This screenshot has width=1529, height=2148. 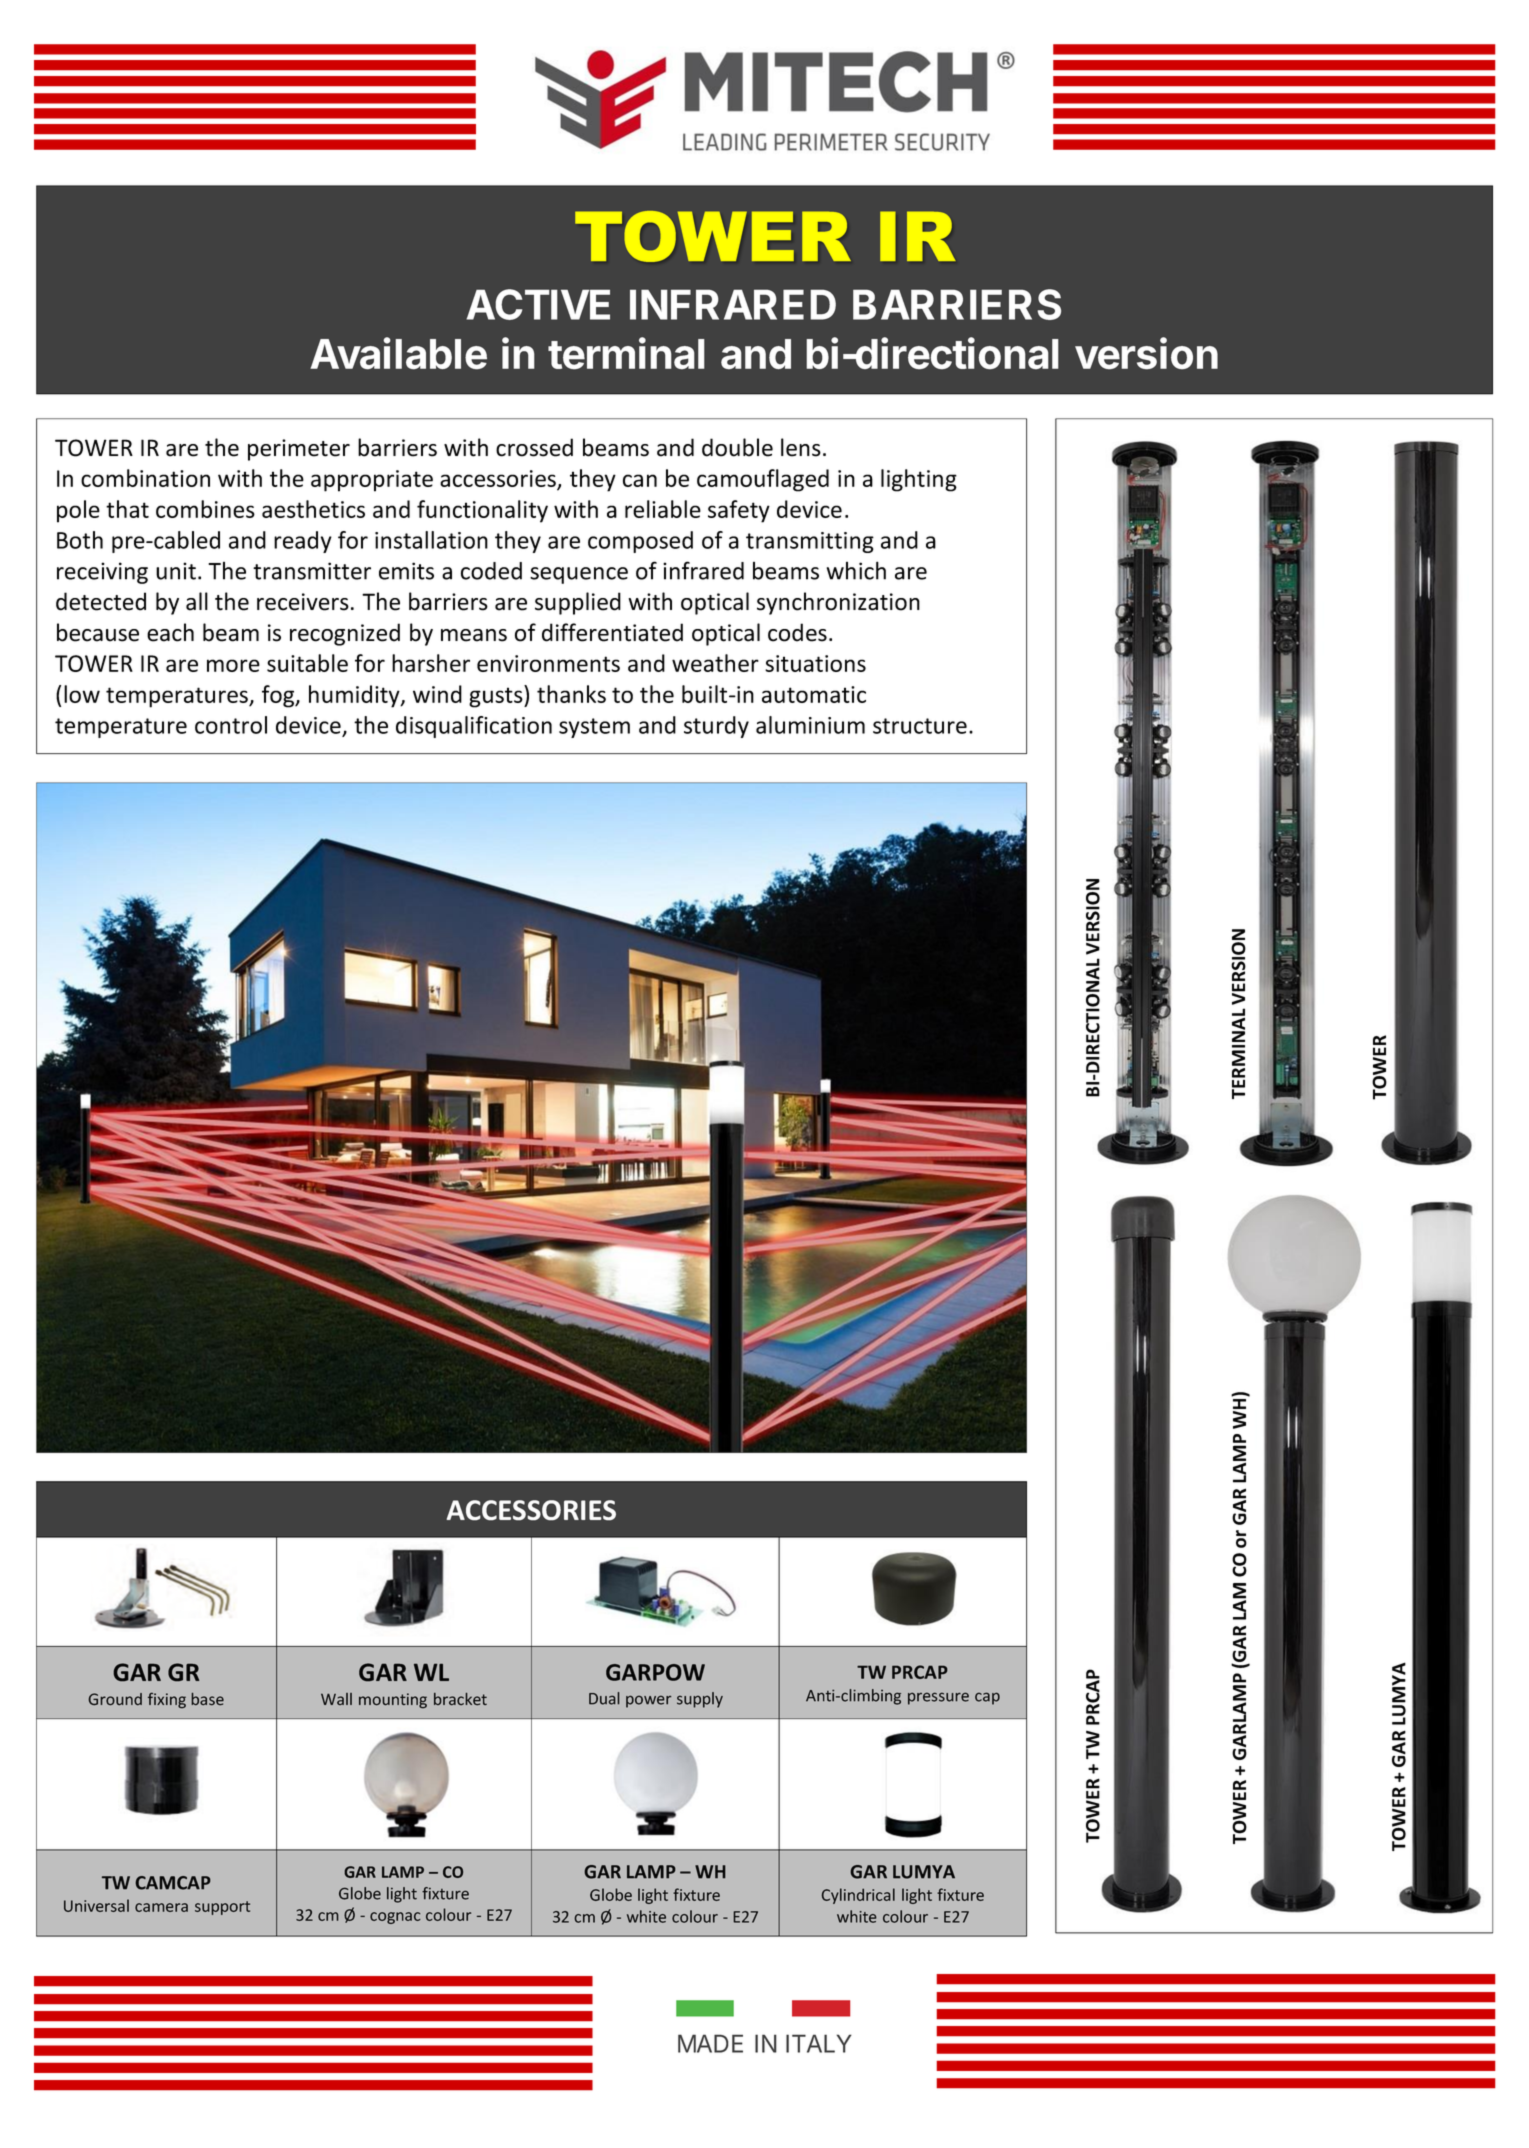 I want to click on control, so click(x=231, y=725).
